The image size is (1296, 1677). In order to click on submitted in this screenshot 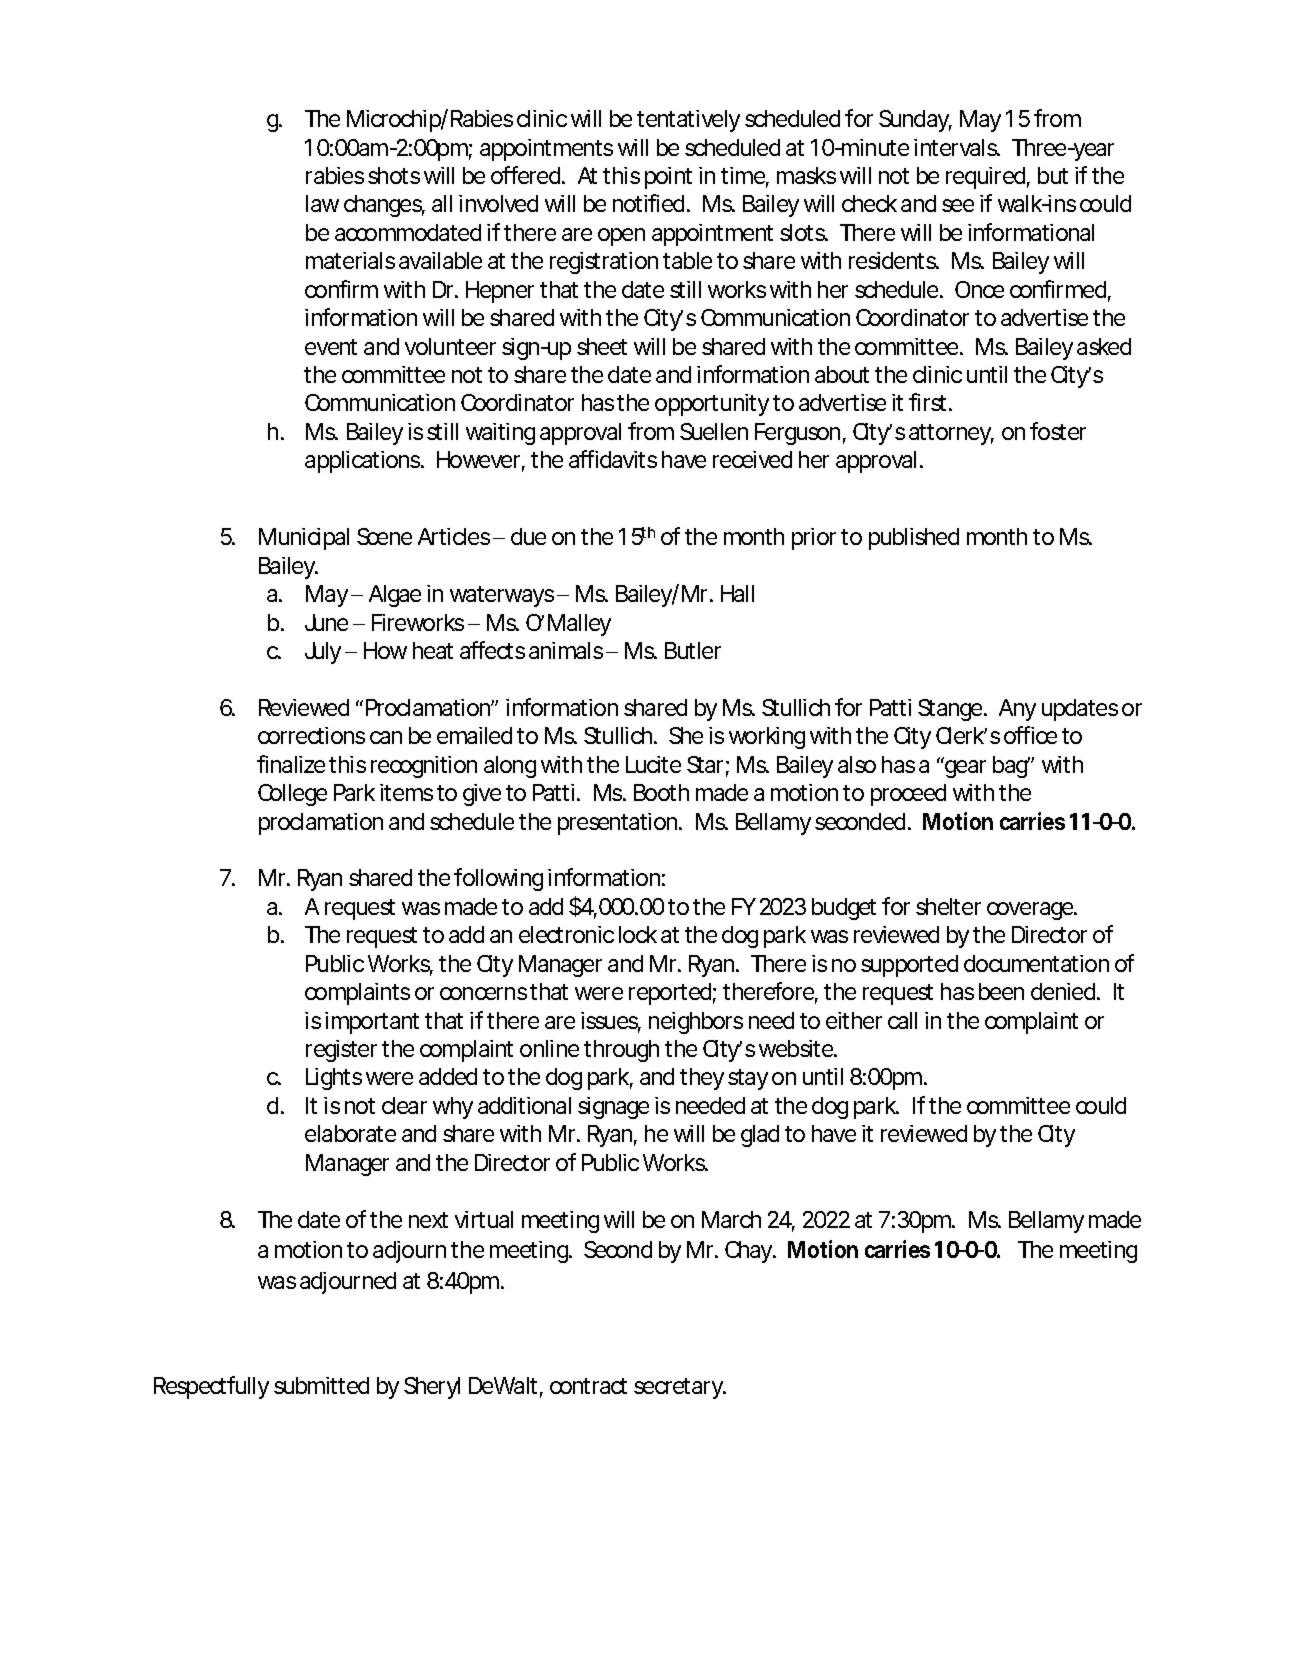, I will do `click(321, 1385)`.
